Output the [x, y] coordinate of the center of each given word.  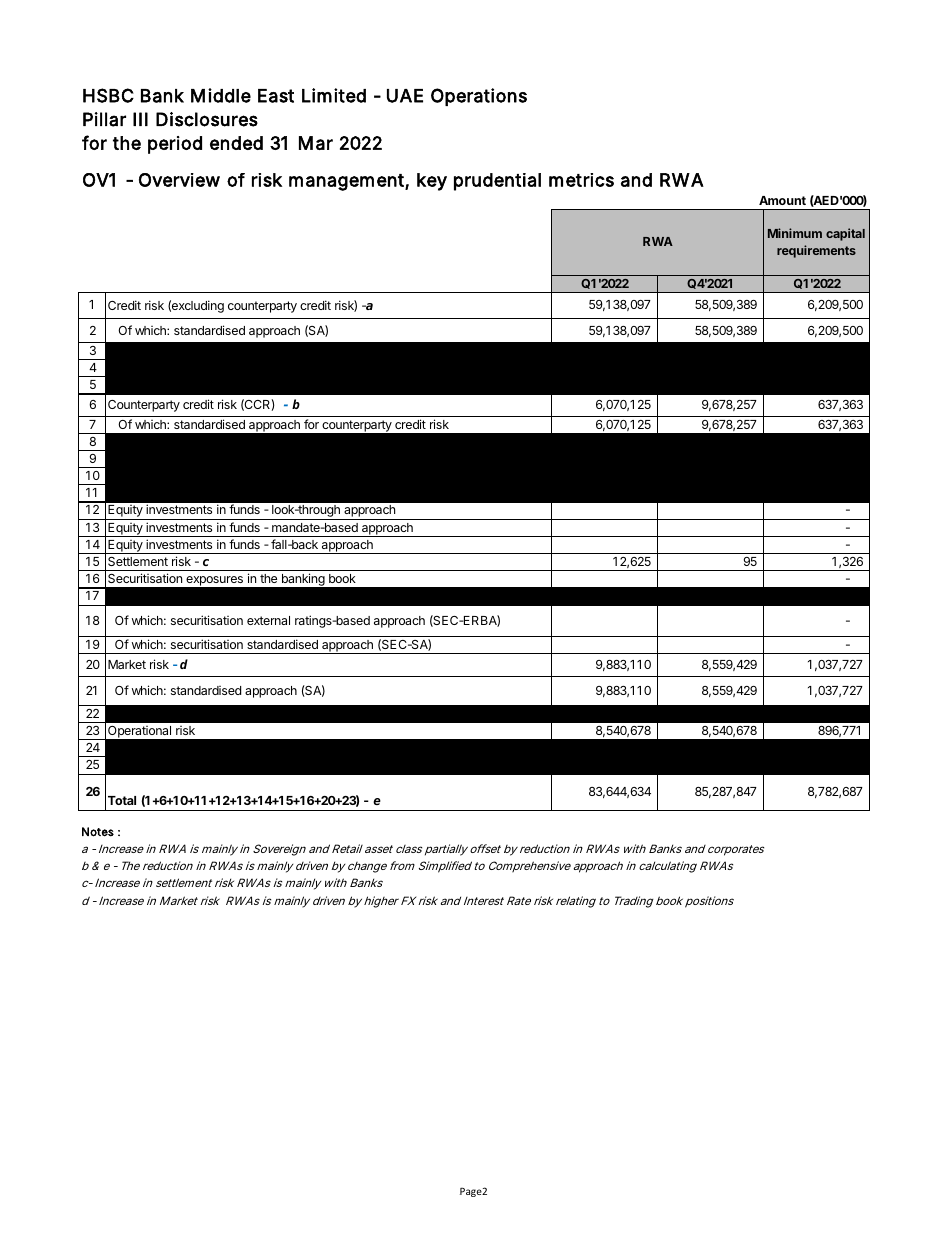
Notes [98, 832]
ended [236, 143]
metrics [581, 180]
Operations [479, 97]
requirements [816, 251]
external [268, 620]
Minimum [795, 233]
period [175, 145]
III [140, 119]
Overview [179, 180]
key [432, 182]
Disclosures [207, 119]
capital [845, 234]
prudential [497, 182]
